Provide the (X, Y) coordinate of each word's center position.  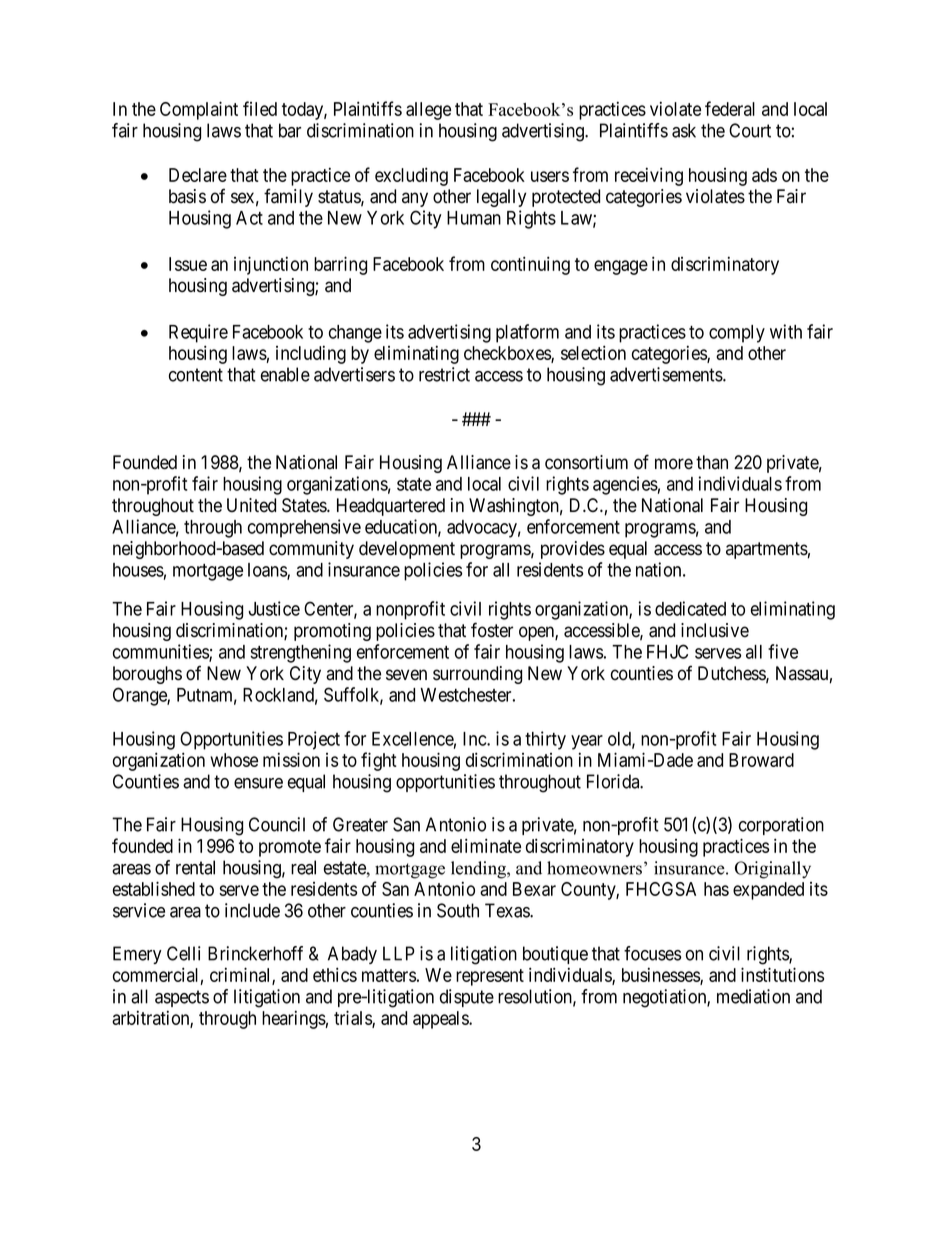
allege (428, 111)
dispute (467, 998)
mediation (753, 996)
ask (684, 130)
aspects (182, 998)
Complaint (199, 110)
